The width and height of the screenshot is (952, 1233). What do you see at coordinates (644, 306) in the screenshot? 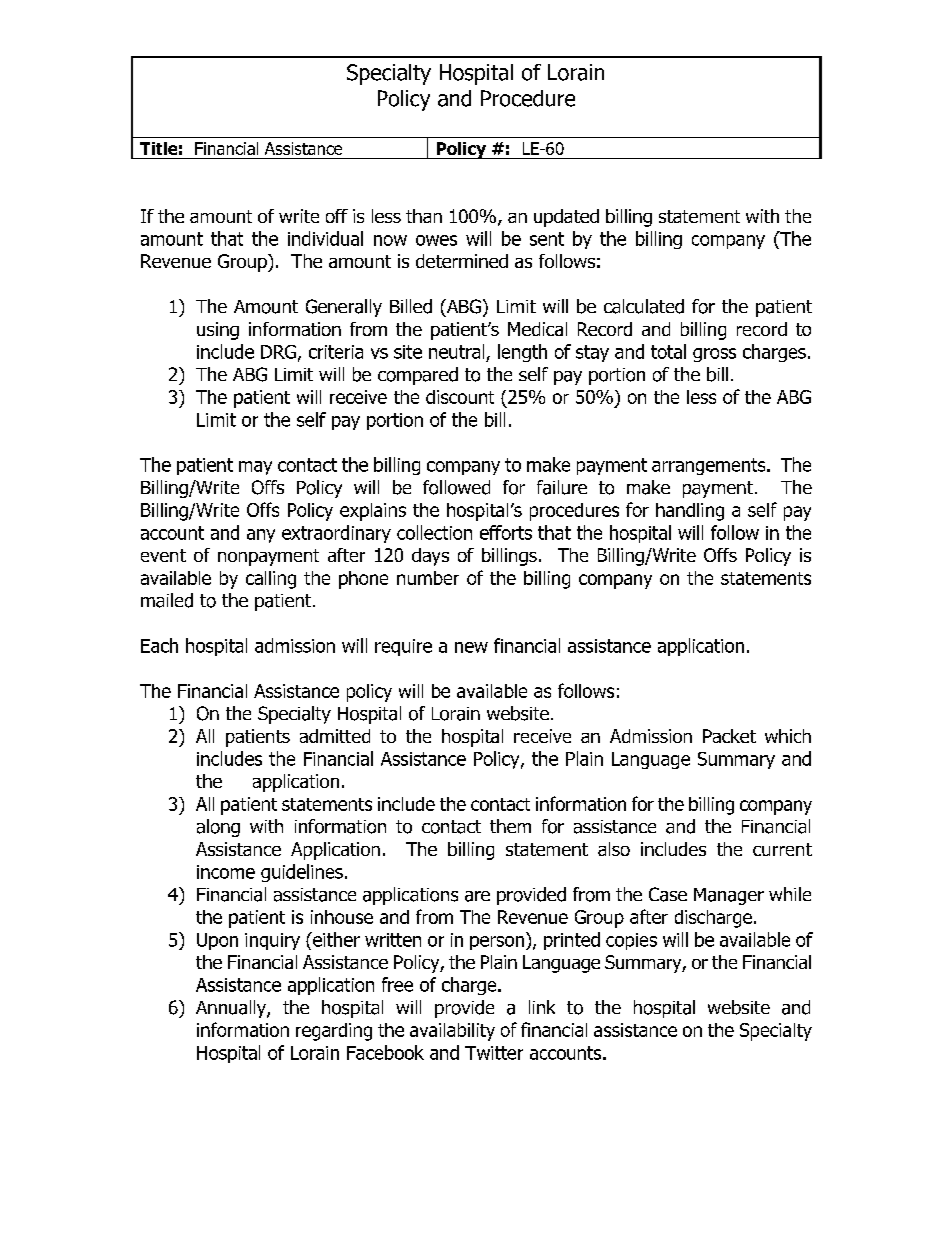
I see `calculated` at bounding box center [644, 306].
